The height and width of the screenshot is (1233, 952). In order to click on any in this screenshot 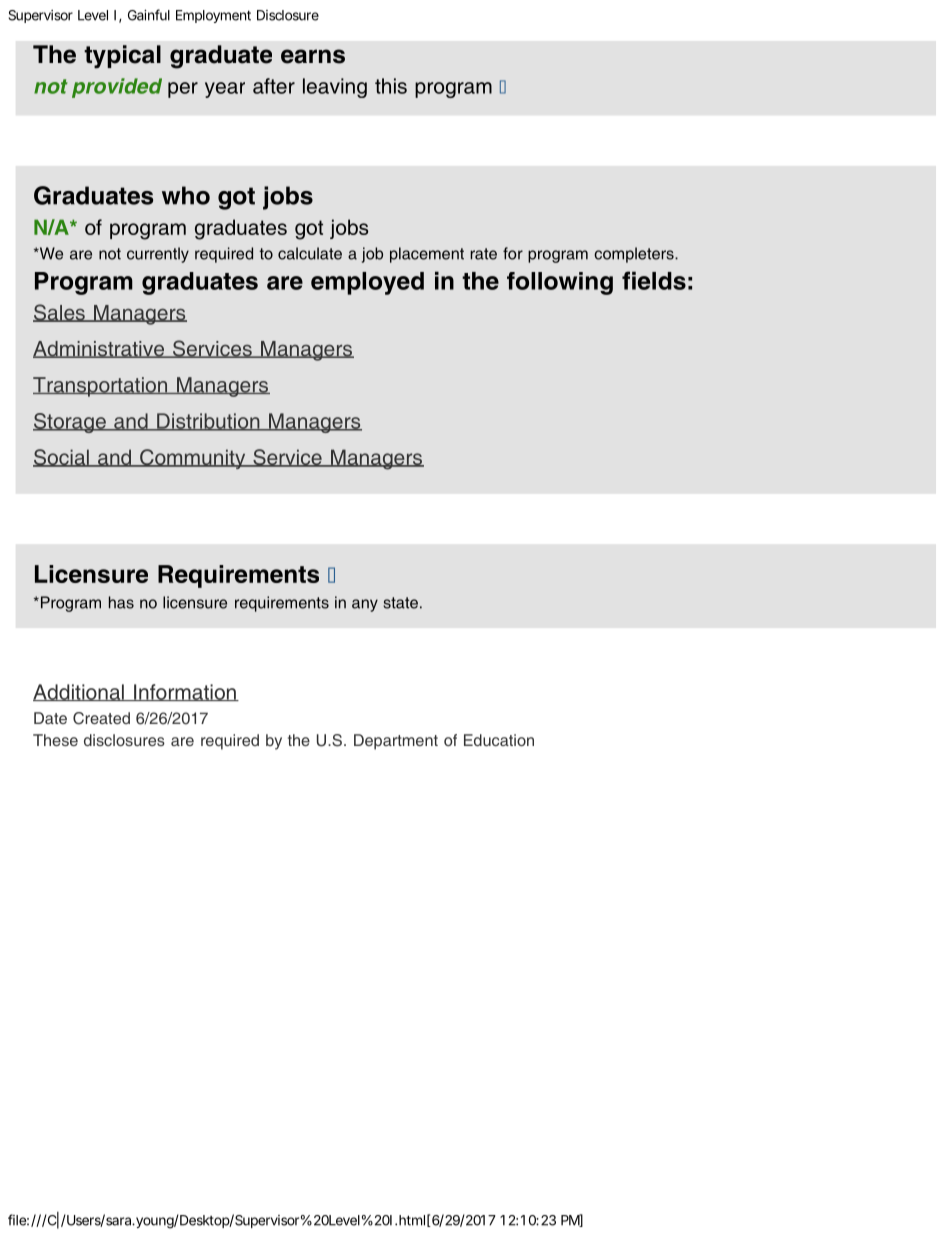, I will do `click(365, 605)`.
